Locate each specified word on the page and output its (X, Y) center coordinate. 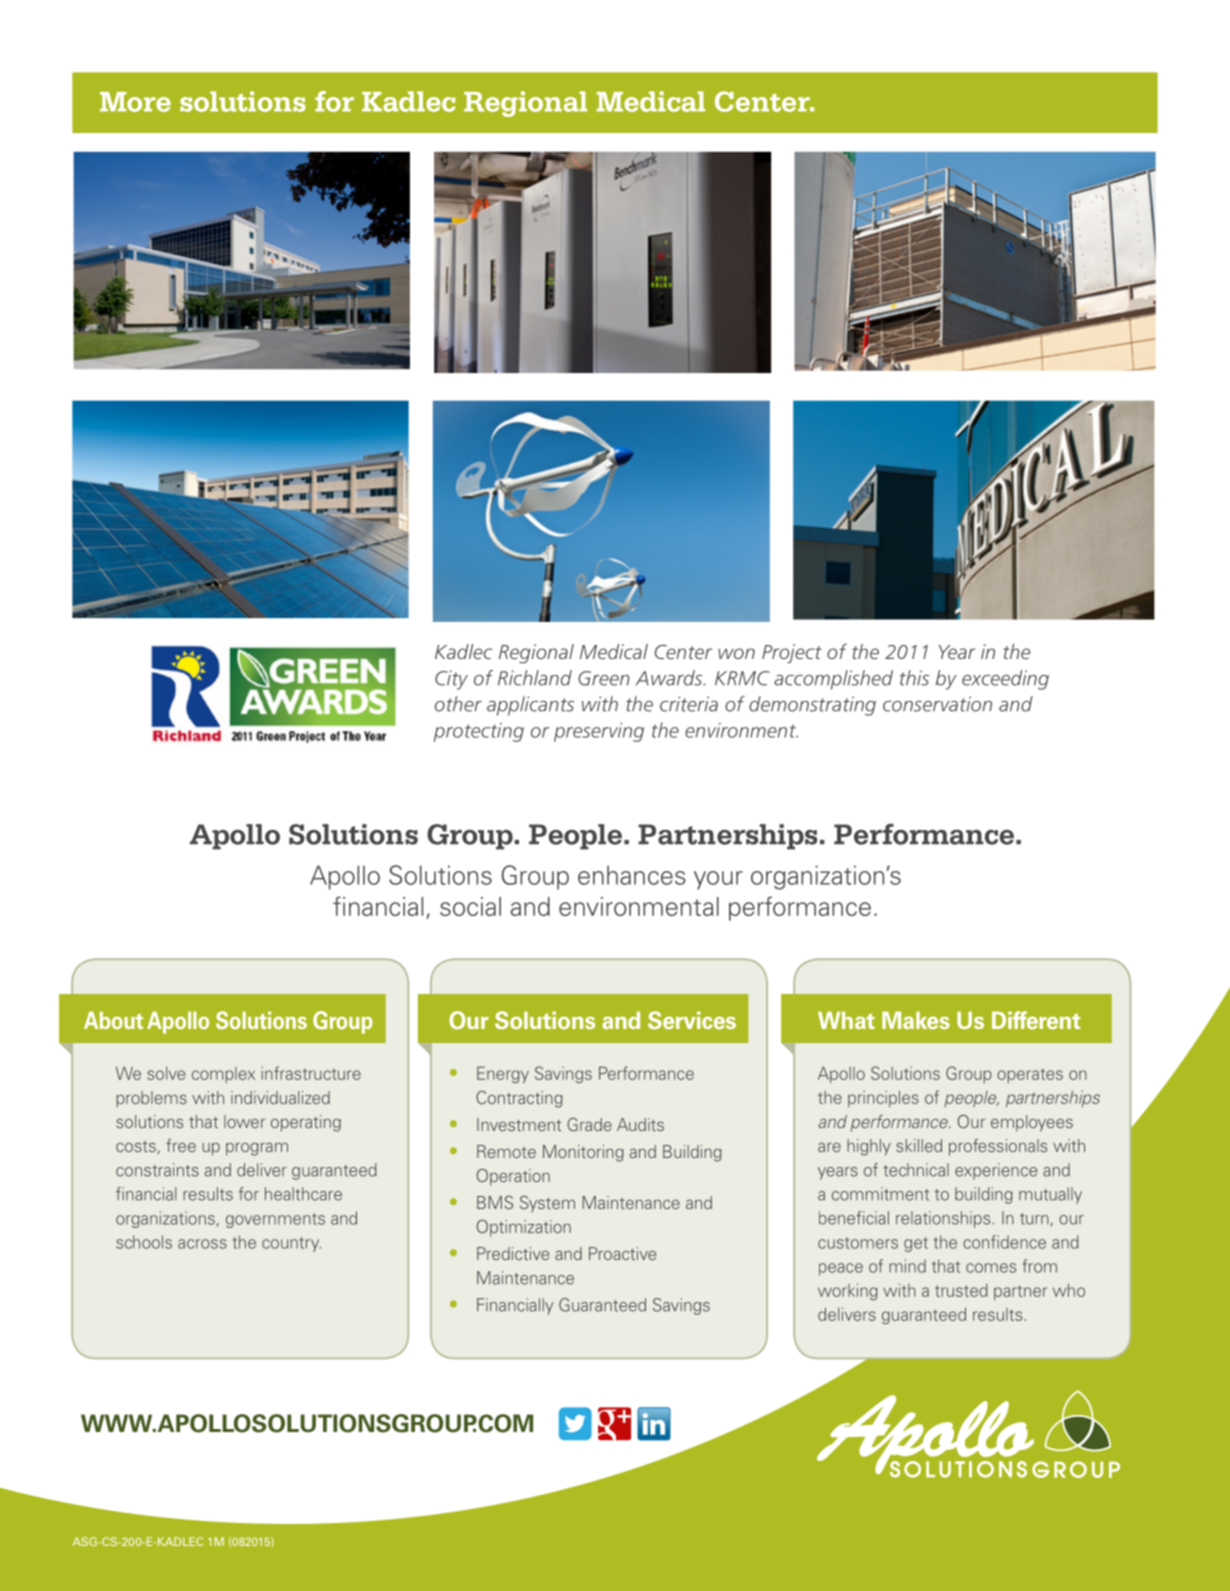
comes (991, 1268)
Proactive (622, 1253)
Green (604, 678)
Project (792, 654)
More (135, 102)
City (451, 680)
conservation (937, 704)
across (202, 1244)
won (736, 653)
